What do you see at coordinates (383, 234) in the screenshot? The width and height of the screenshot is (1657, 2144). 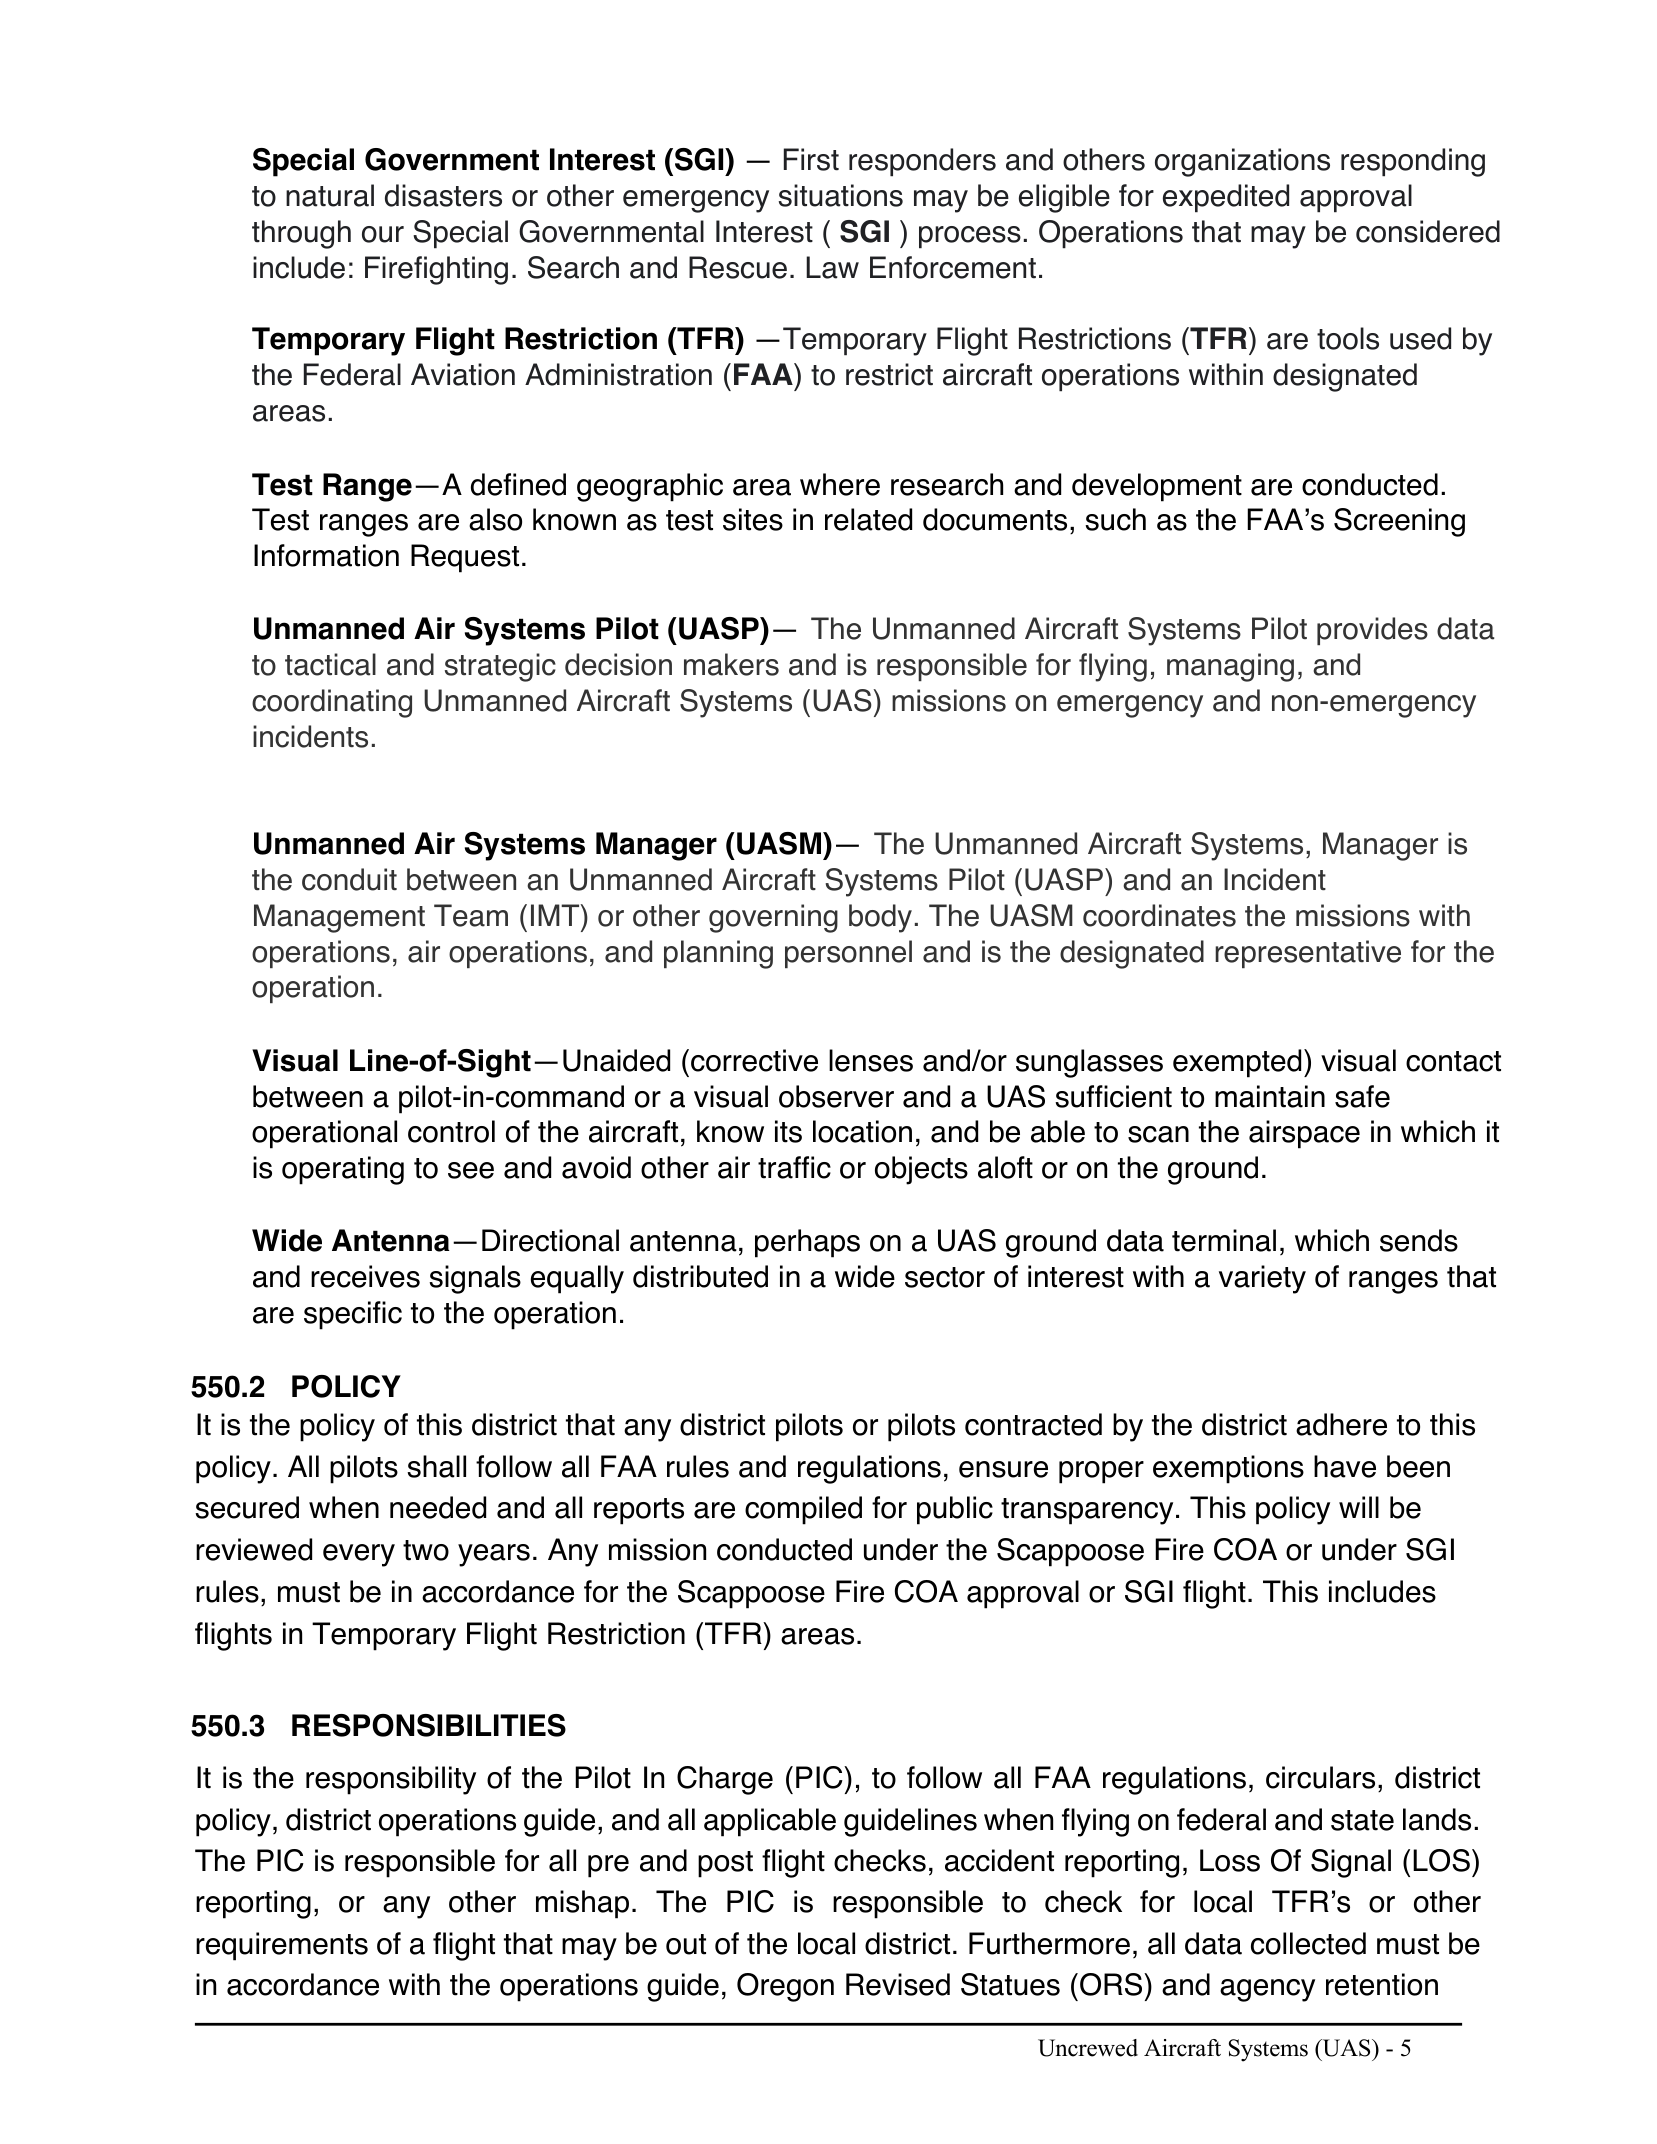 I see `our` at bounding box center [383, 234].
